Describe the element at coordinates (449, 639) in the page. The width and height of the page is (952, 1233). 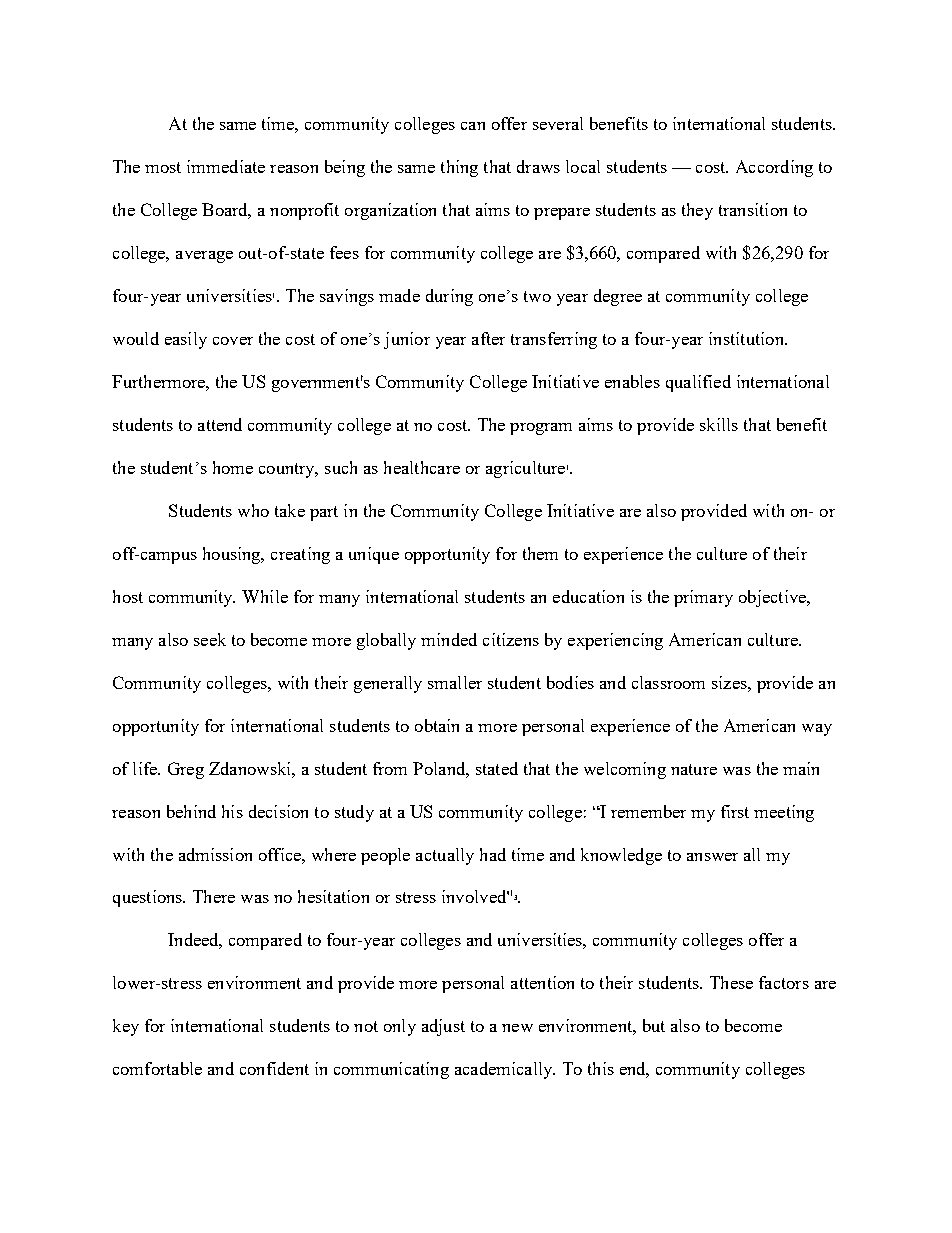
I see `minded` at that location.
